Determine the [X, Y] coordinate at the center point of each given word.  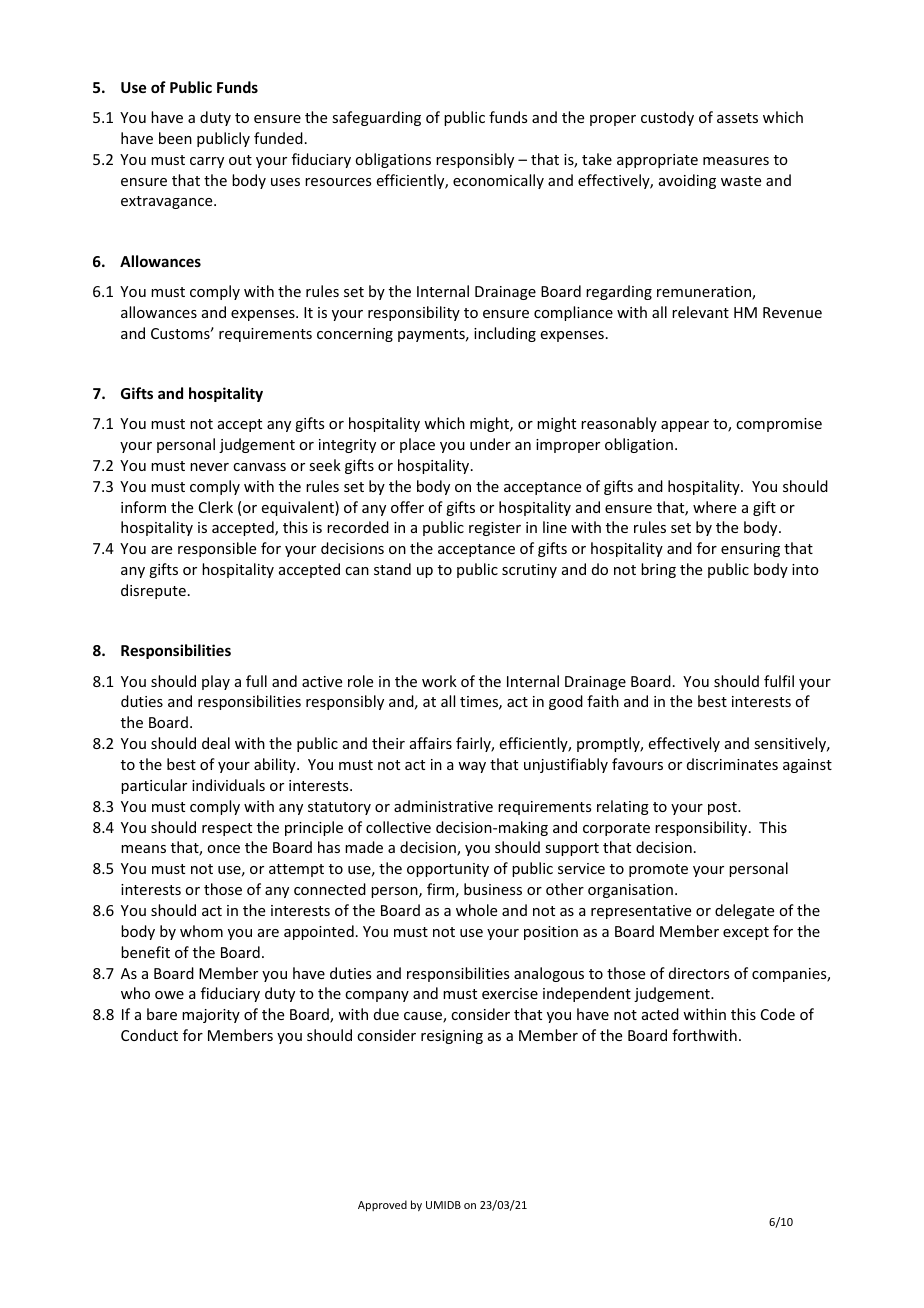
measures [736, 161]
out [240, 160]
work [439, 681]
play [216, 682]
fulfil [779, 681]
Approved [382, 1205]
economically [498, 181]
